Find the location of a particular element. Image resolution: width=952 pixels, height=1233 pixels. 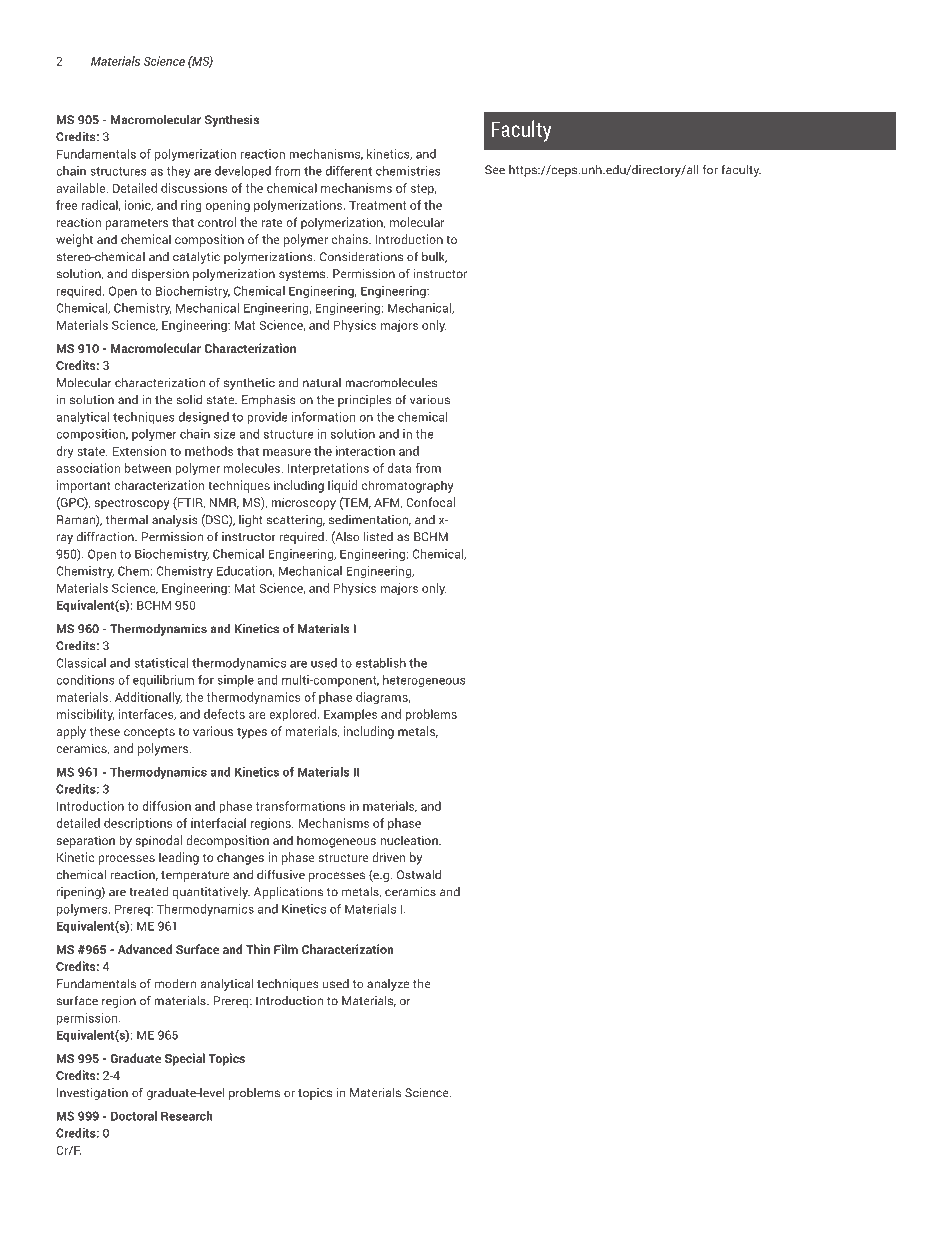

simple is located at coordinates (235, 681).
